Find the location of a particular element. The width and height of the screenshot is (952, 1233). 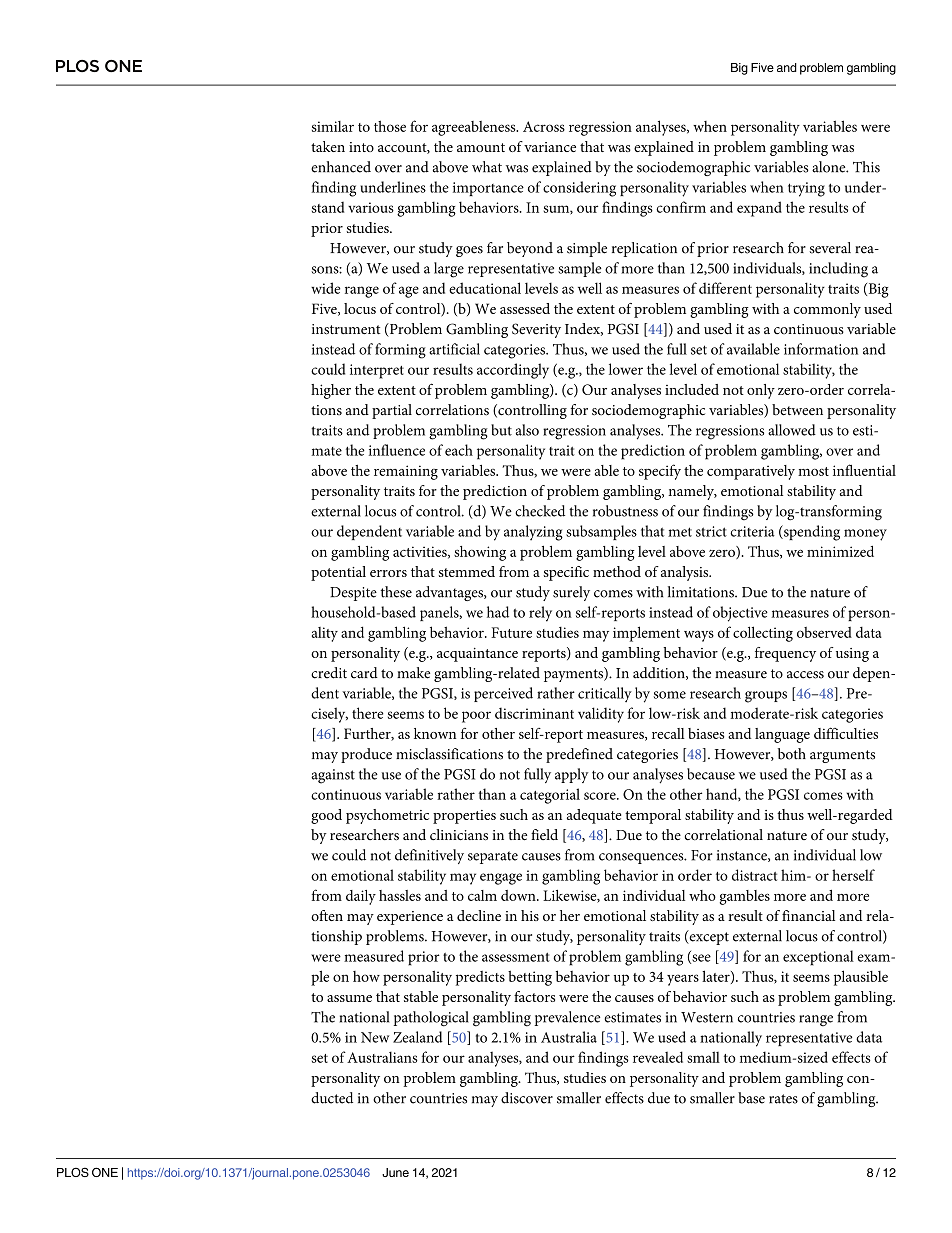

critically is located at coordinates (605, 694).
